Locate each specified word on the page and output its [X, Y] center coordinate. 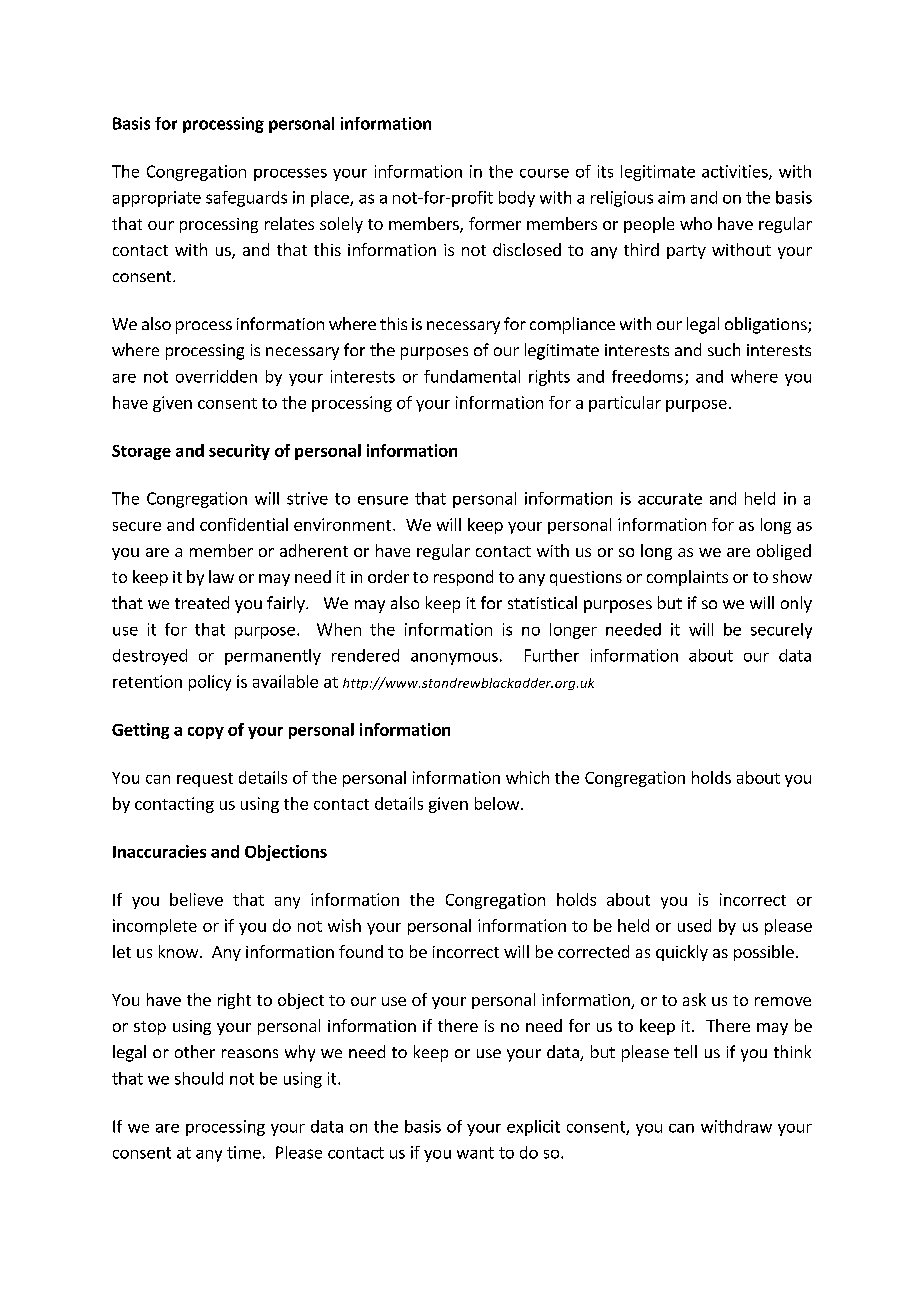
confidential [244, 524]
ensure [383, 500]
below [498, 803]
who [696, 223]
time [244, 1152]
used [694, 925]
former [495, 223]
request [205, 780]
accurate [670, 499]
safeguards [246, 199]
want [475, 1153]
